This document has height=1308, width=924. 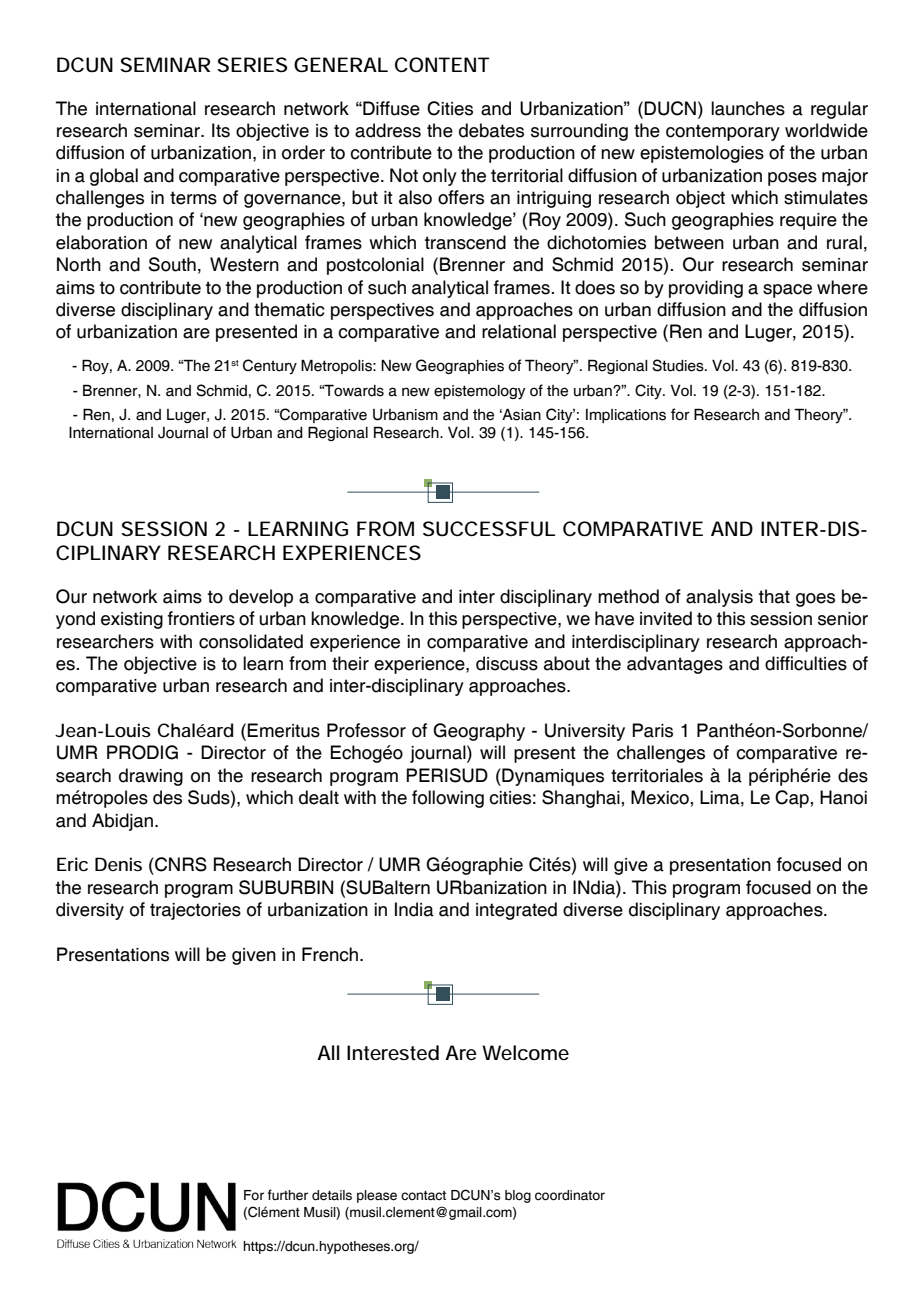 What do you see at coordinates (124, 822) in the document?
I see `Abidjan` at bounding box center [124, 822].
